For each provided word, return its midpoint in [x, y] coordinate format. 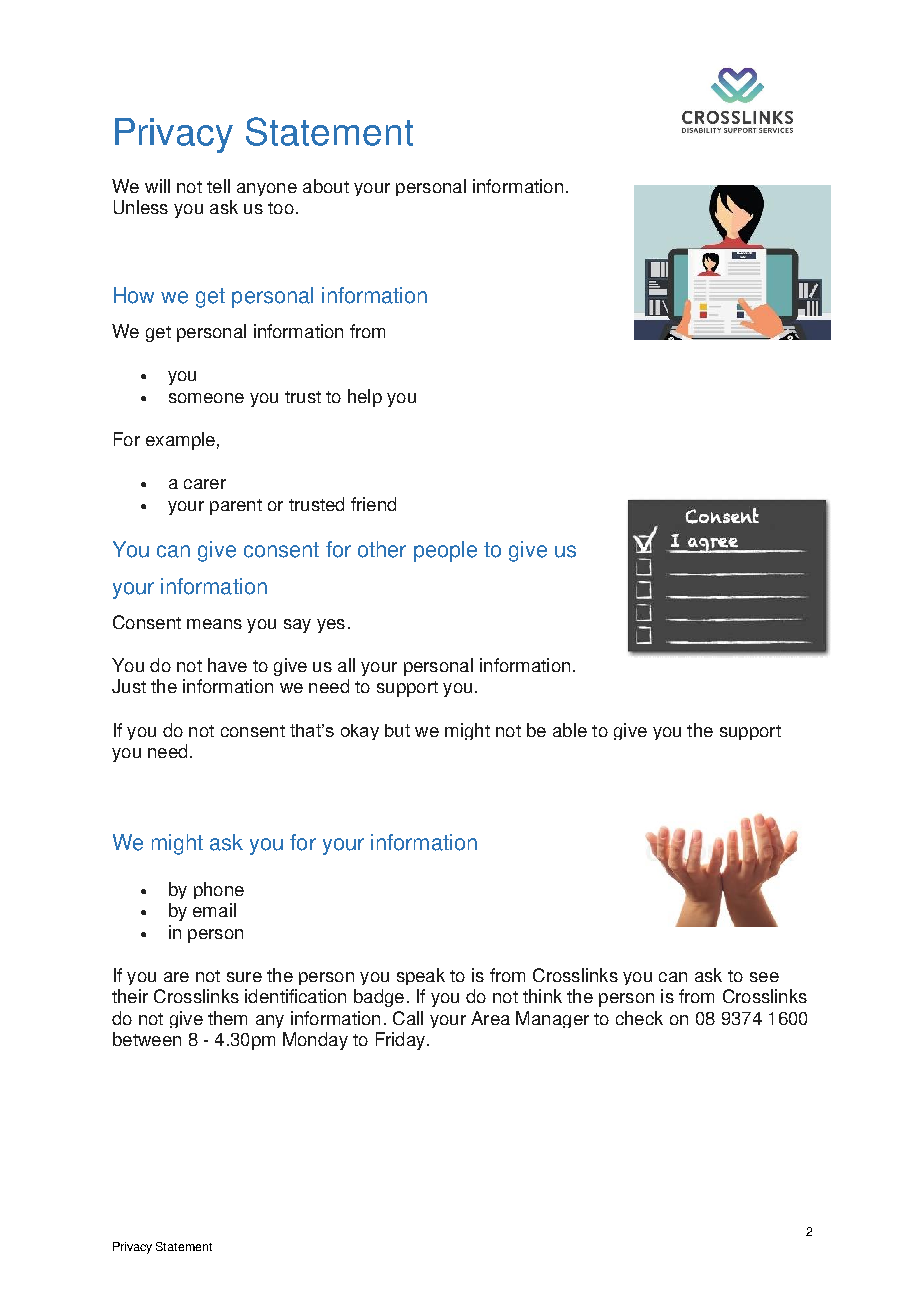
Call [408, 1018]
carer [205, 484]
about [326, 186]
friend [373, 504]
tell [218, 186]
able [570, 730]
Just [129, 686]
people [445, 551]
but [397, 730]
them [227, 1018]
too [281, 208]
